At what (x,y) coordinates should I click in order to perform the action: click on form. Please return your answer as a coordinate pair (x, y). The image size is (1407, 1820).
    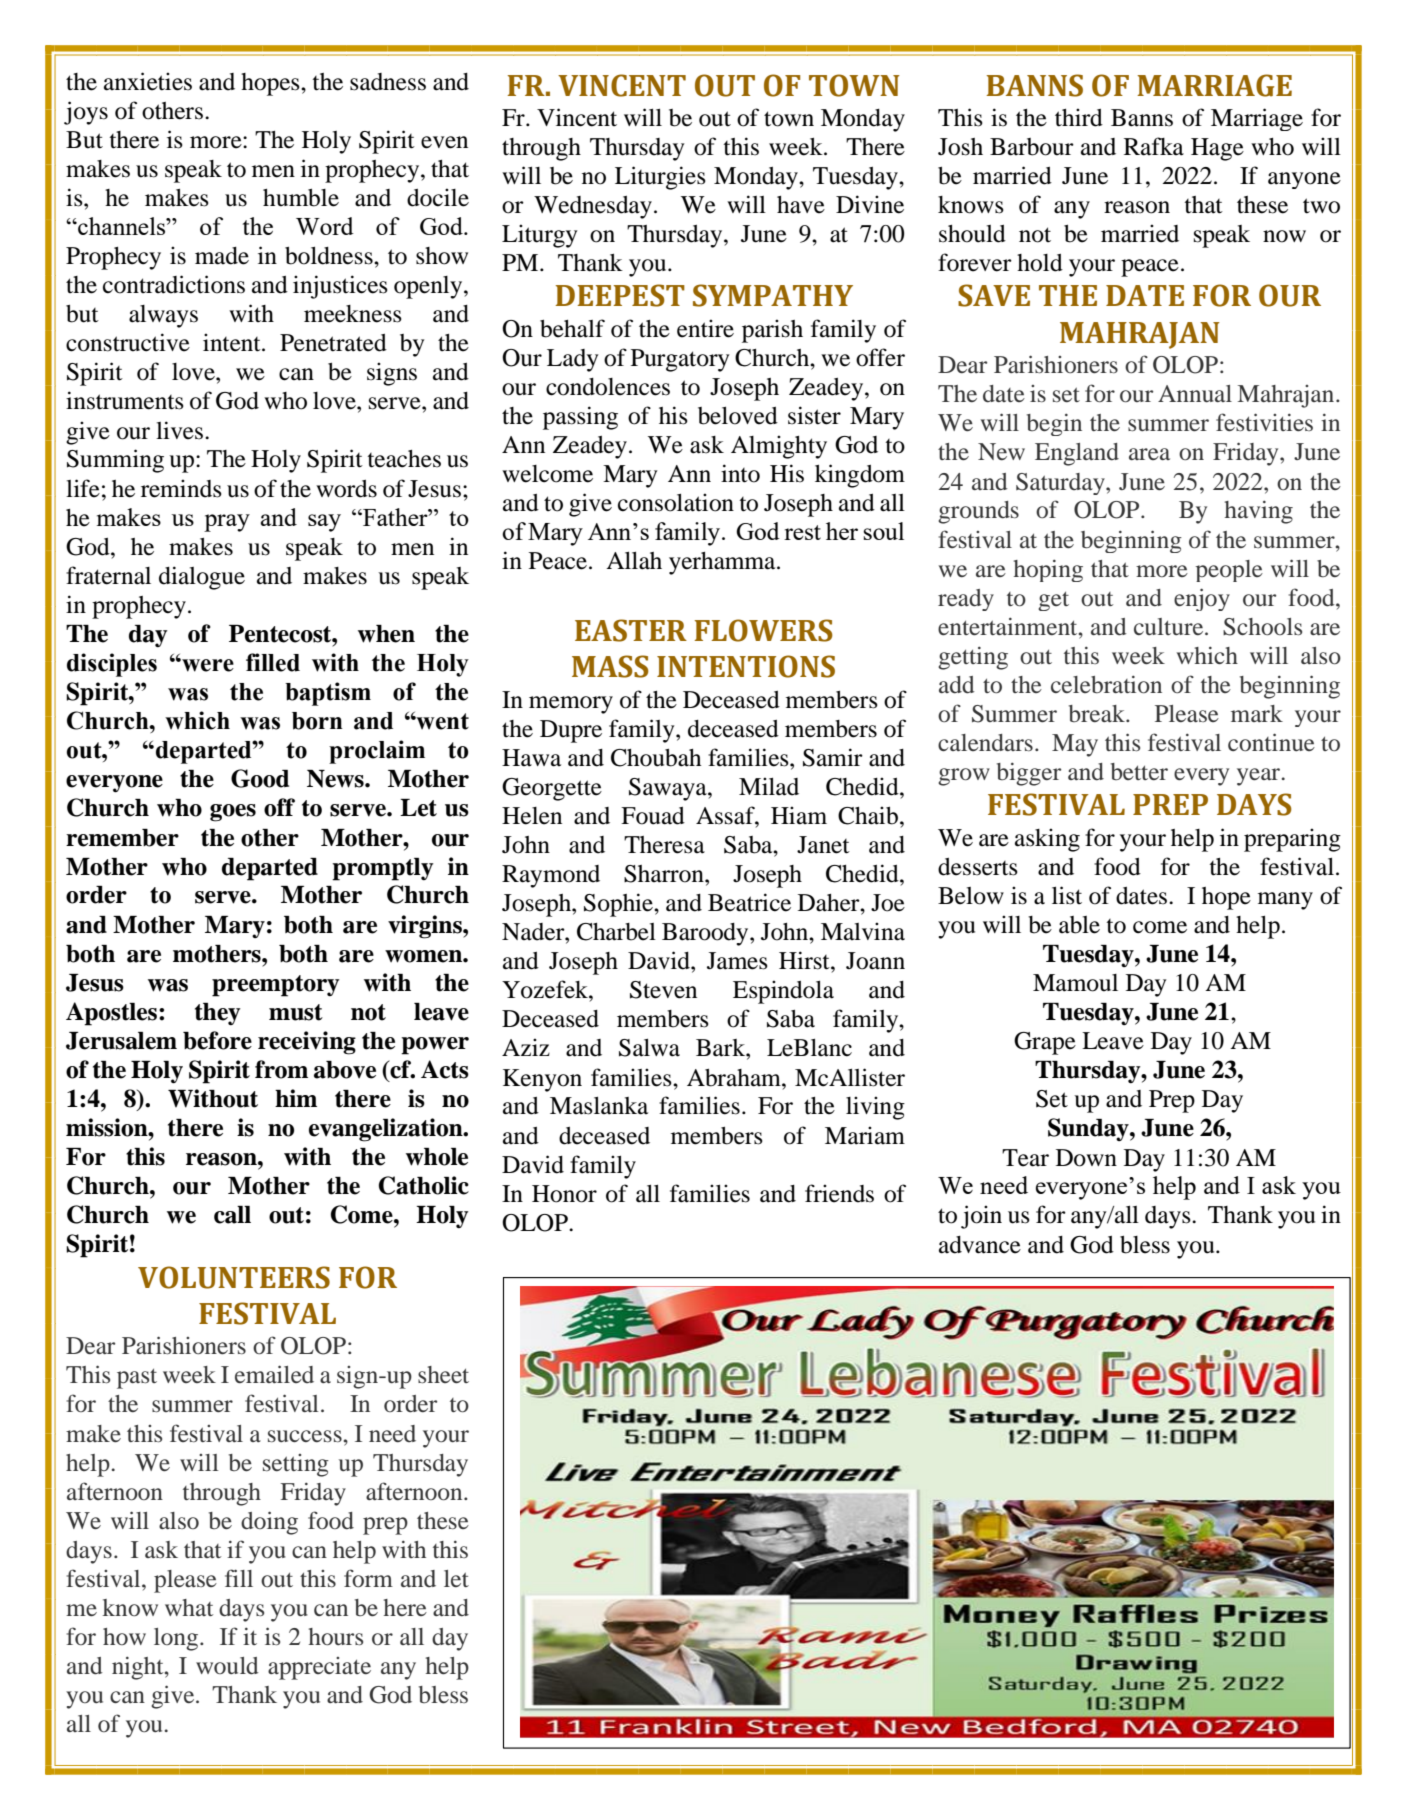
    Looking at the image, I should click on (368, 1578).
